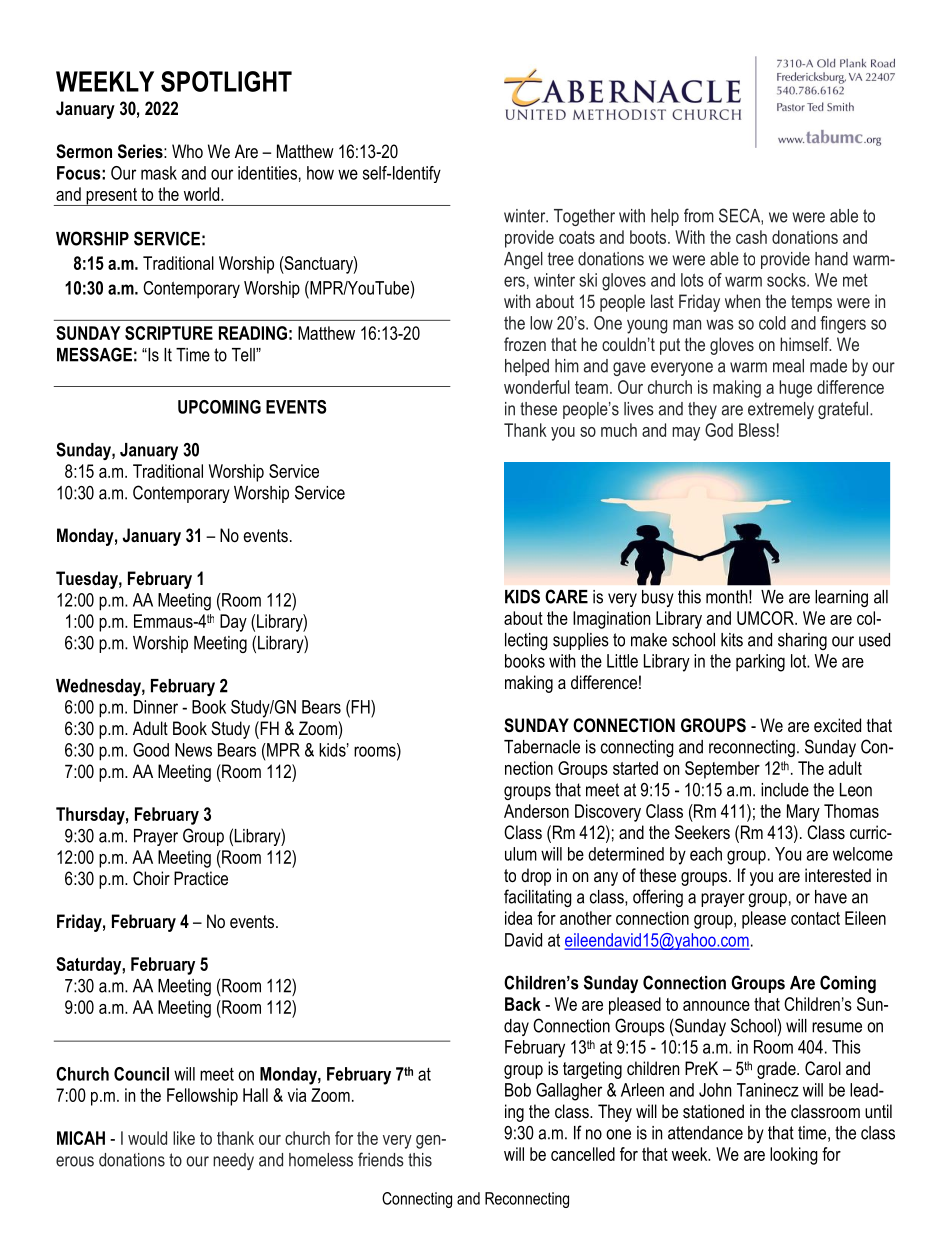  What do you see at coordinates (566, 596) in the page?
I see `CARE` at bounding box center [566, 596].
